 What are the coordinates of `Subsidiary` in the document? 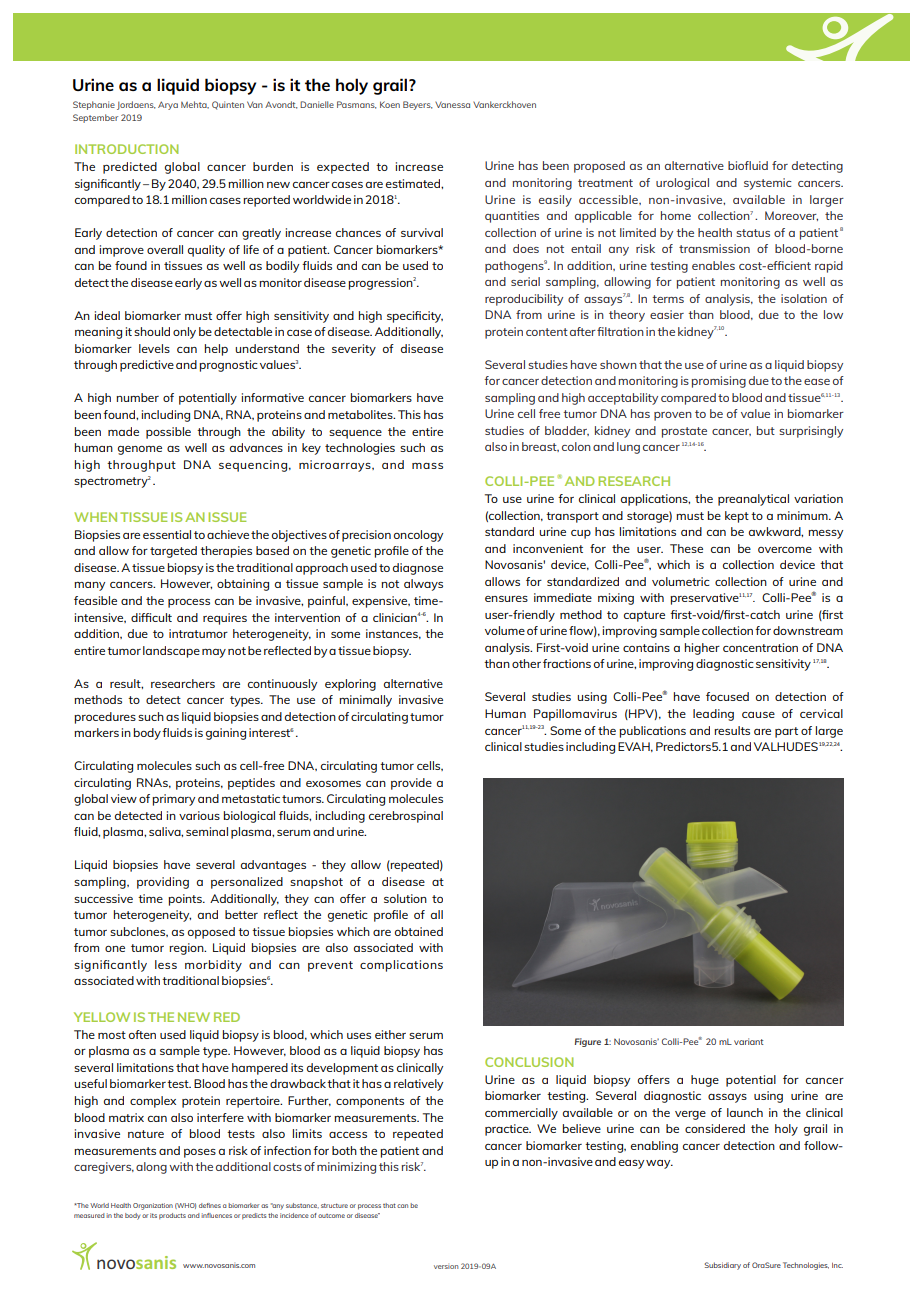 It's located at (723, 1266).
